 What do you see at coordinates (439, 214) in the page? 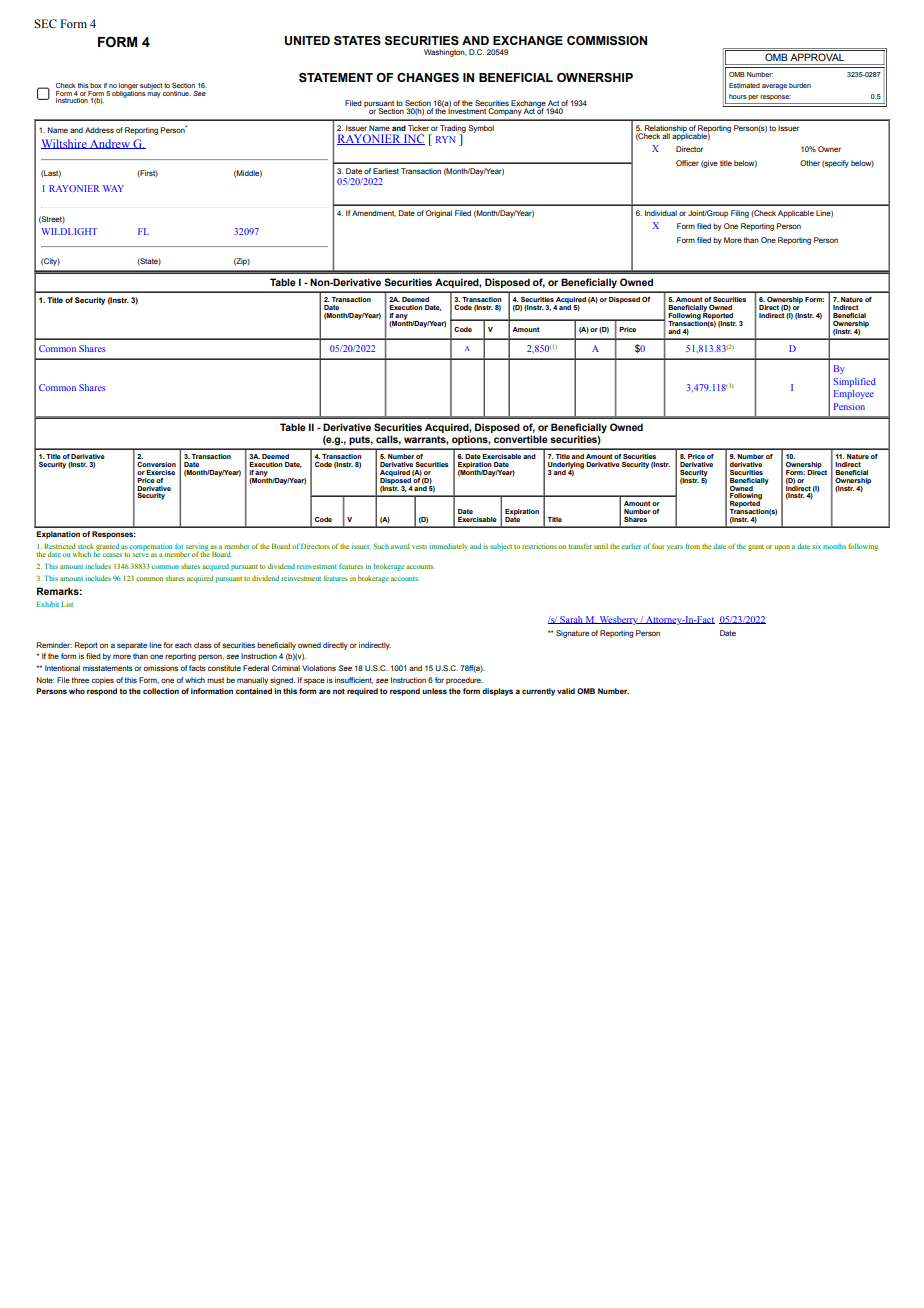
I see `Original` at bounding box center [439, 214].
